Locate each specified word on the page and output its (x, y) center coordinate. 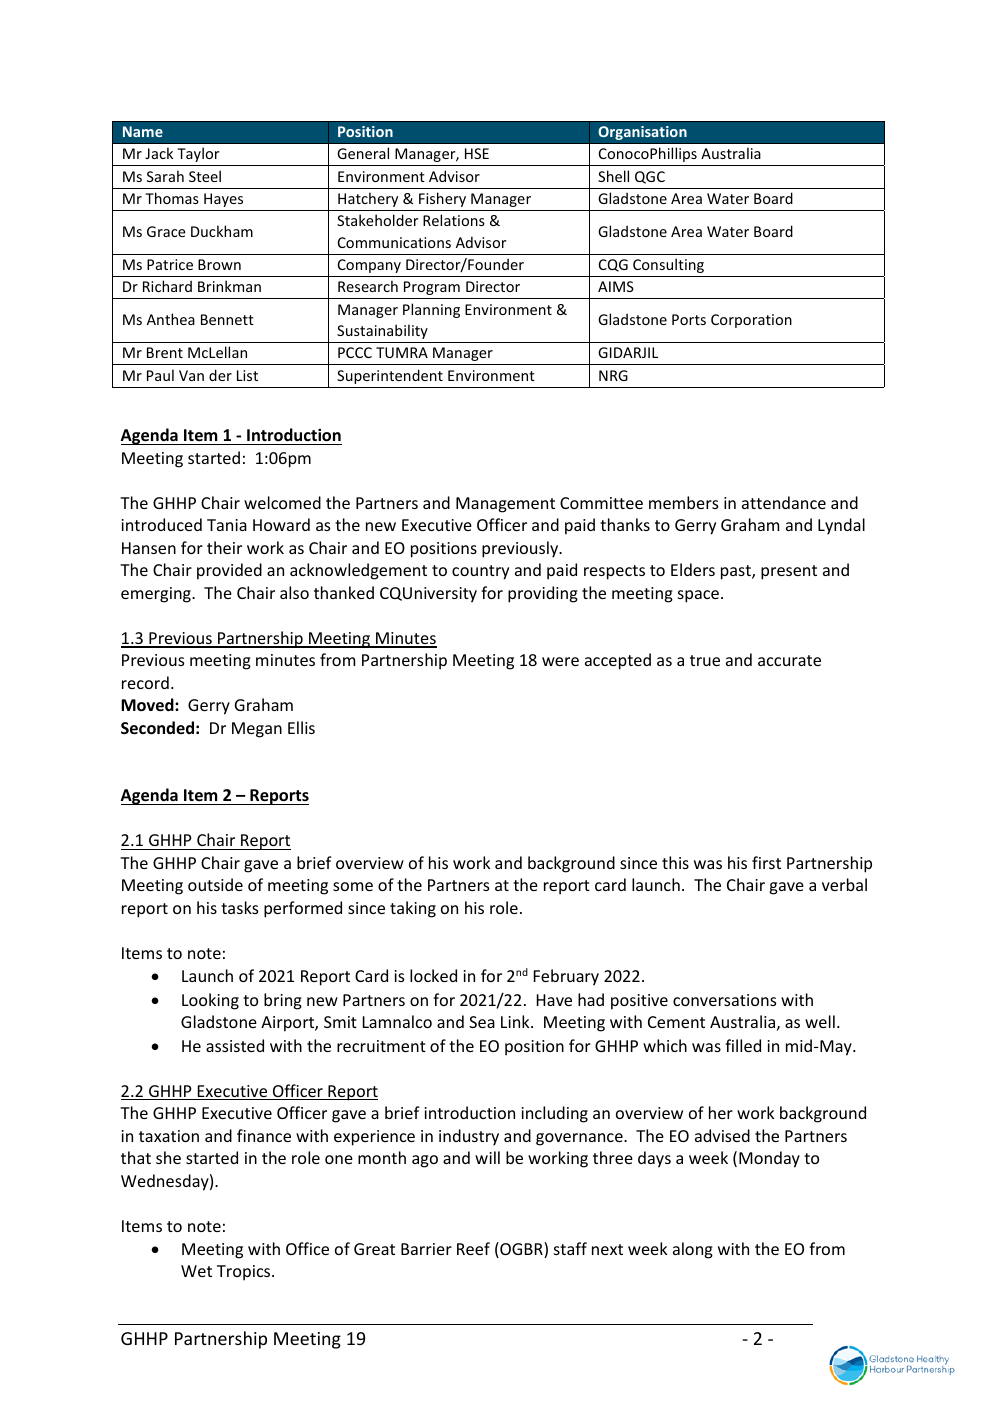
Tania (227, 525)
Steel (205, 176)
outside (215, 884)
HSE (477, 153)
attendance (784, 502)
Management (505, 505)
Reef (473, 1248)
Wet (196, 1271)
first (766, 862)
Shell (613, 176)
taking (413, 909)
